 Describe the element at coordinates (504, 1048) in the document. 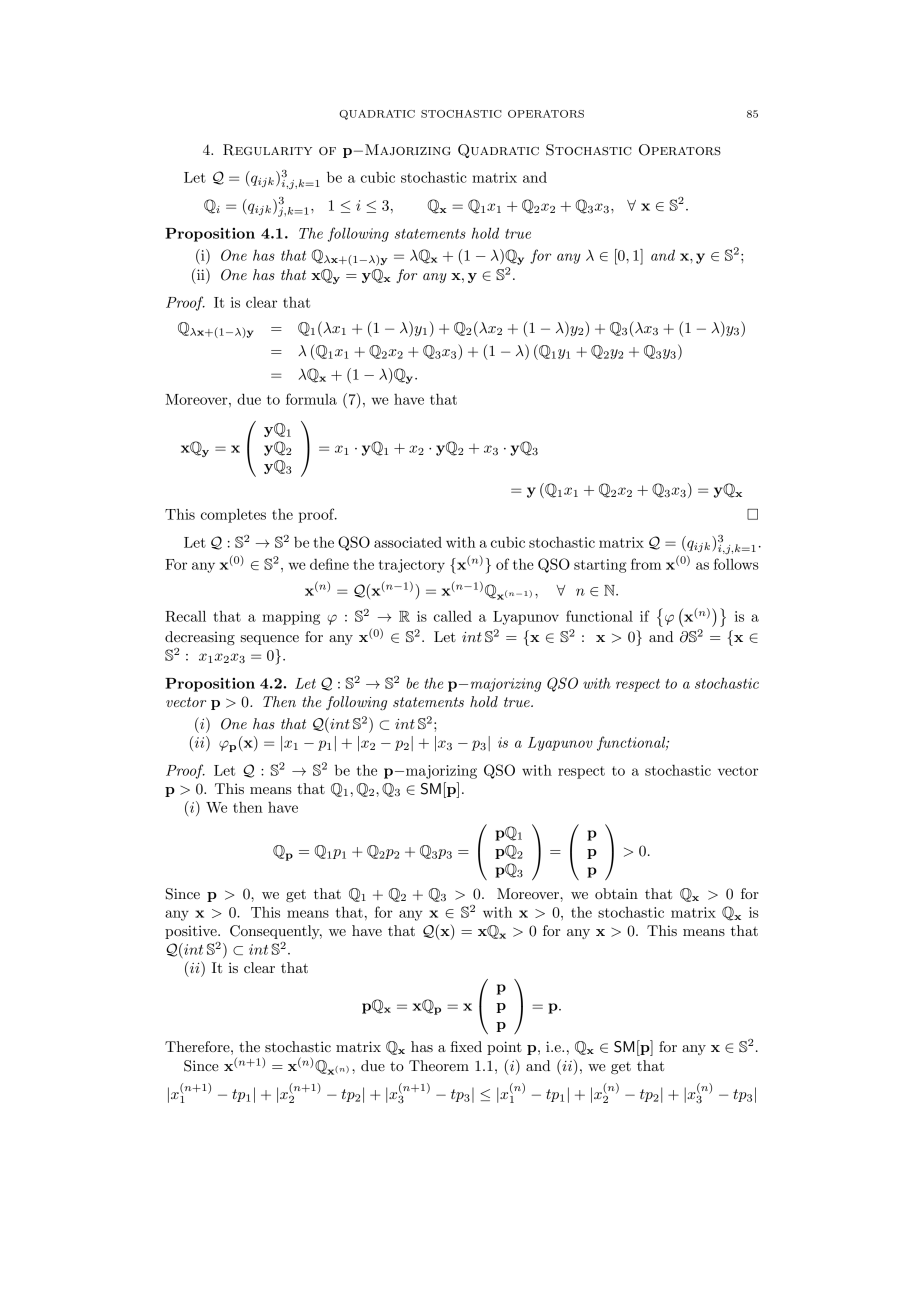

I see `point` at that location.
